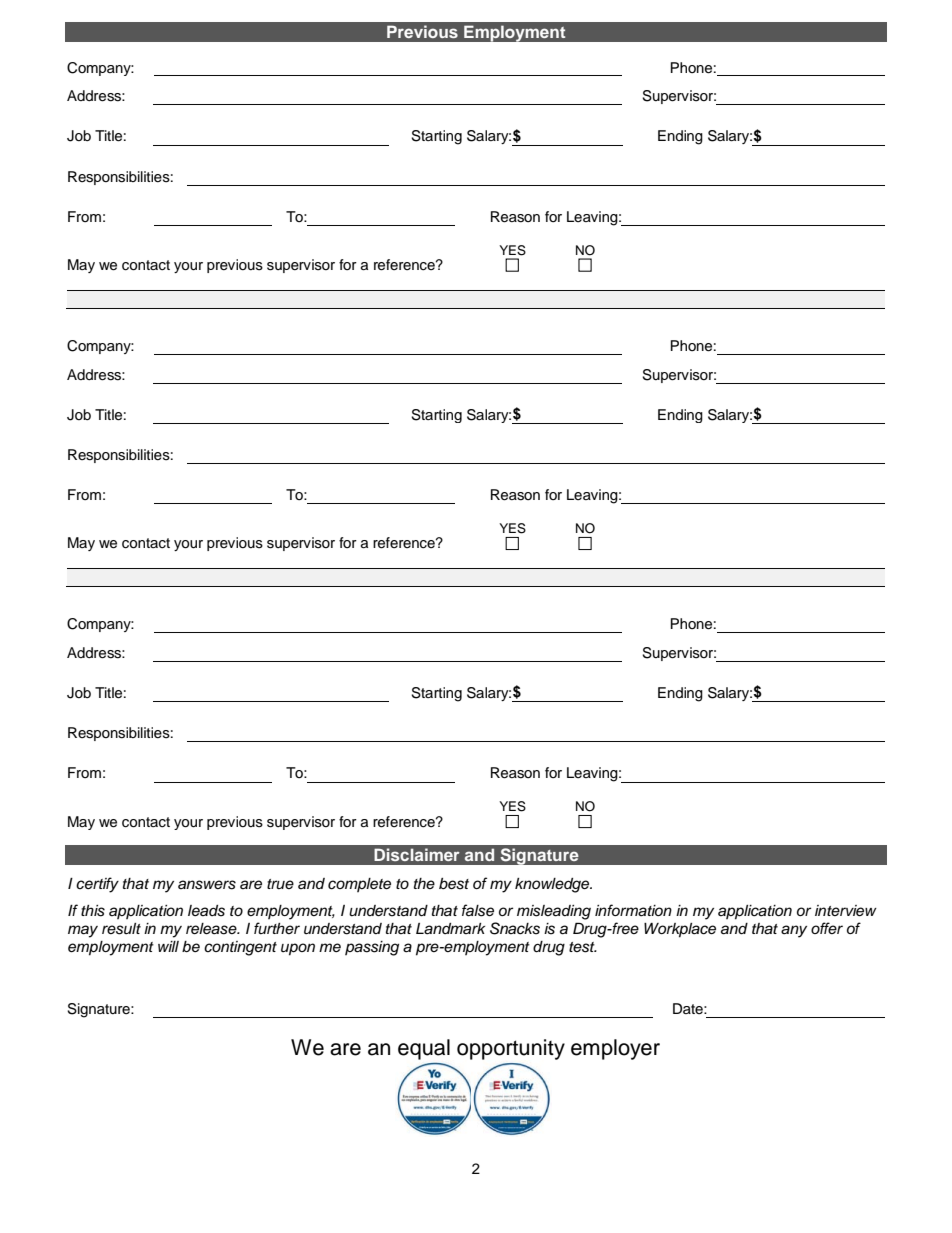 Image resolution: width=952 pixels, height=1233 pixels. Describe the element at coordinates (553, 885) in the screenshot. I see `knowledge` at that location.
